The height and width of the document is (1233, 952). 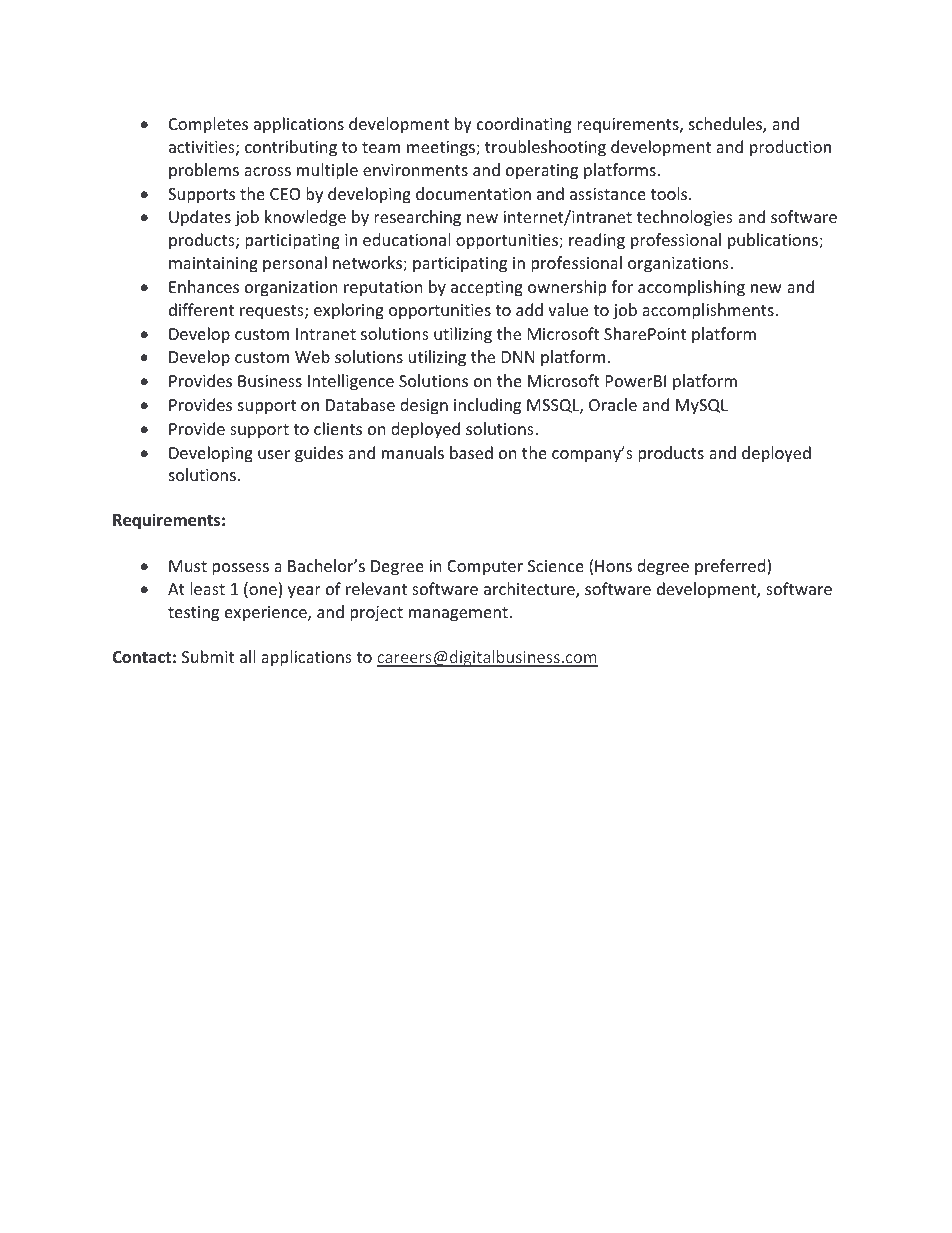 What do you see at coordinates (790, 148) in the document?
I see `production` at bounding box center [790, 148].
